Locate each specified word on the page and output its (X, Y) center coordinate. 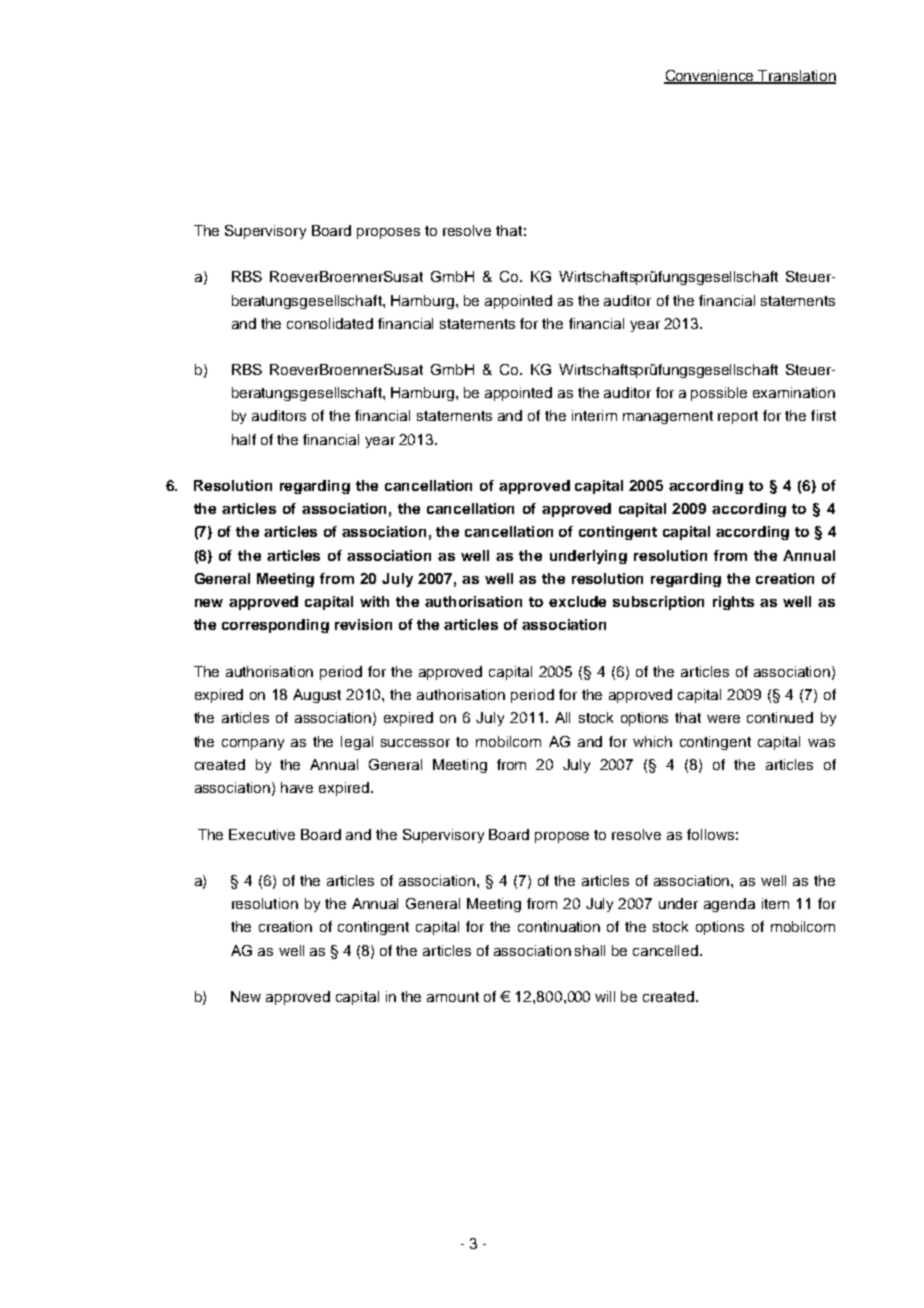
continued (780, 717)
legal (357, 743)
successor (415, 743)
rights (733, 603)
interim (594, 415)
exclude (577, 601)
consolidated (330, 323)
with (374, 601)
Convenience (710, 76)
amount (453, 997)
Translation (796, 76)
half (244, 439)
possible (719, 394)
